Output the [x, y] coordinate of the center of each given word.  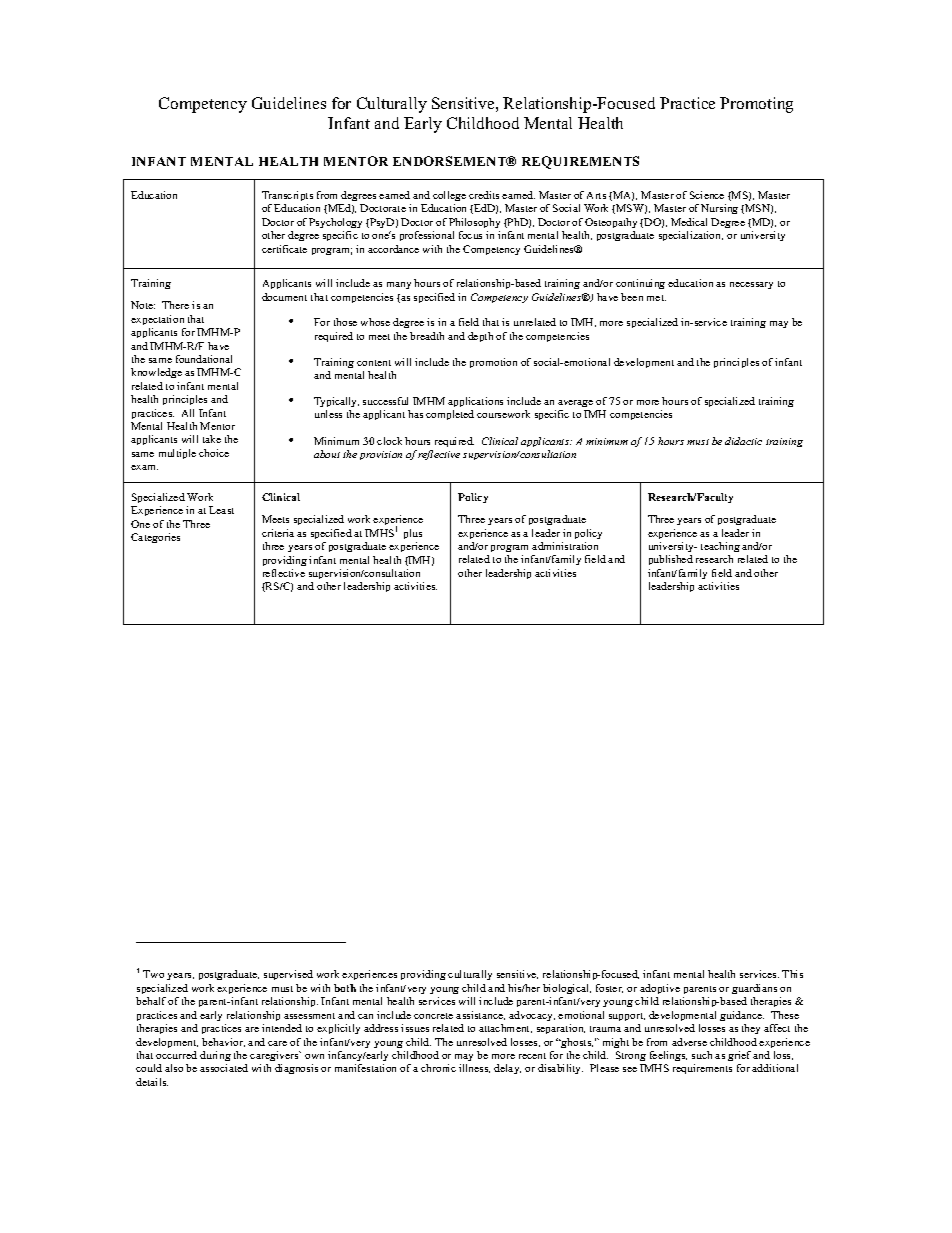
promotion [493, 363]
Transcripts [287, 196]
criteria [278, 533]
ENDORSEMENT [451, 161]
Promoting [756, 105]
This [792, 974]
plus [413, 534]
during [215, 1056]
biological [567, 989]
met [656, 298]
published [671, 560]
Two [153, 974]
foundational [204, 359]
